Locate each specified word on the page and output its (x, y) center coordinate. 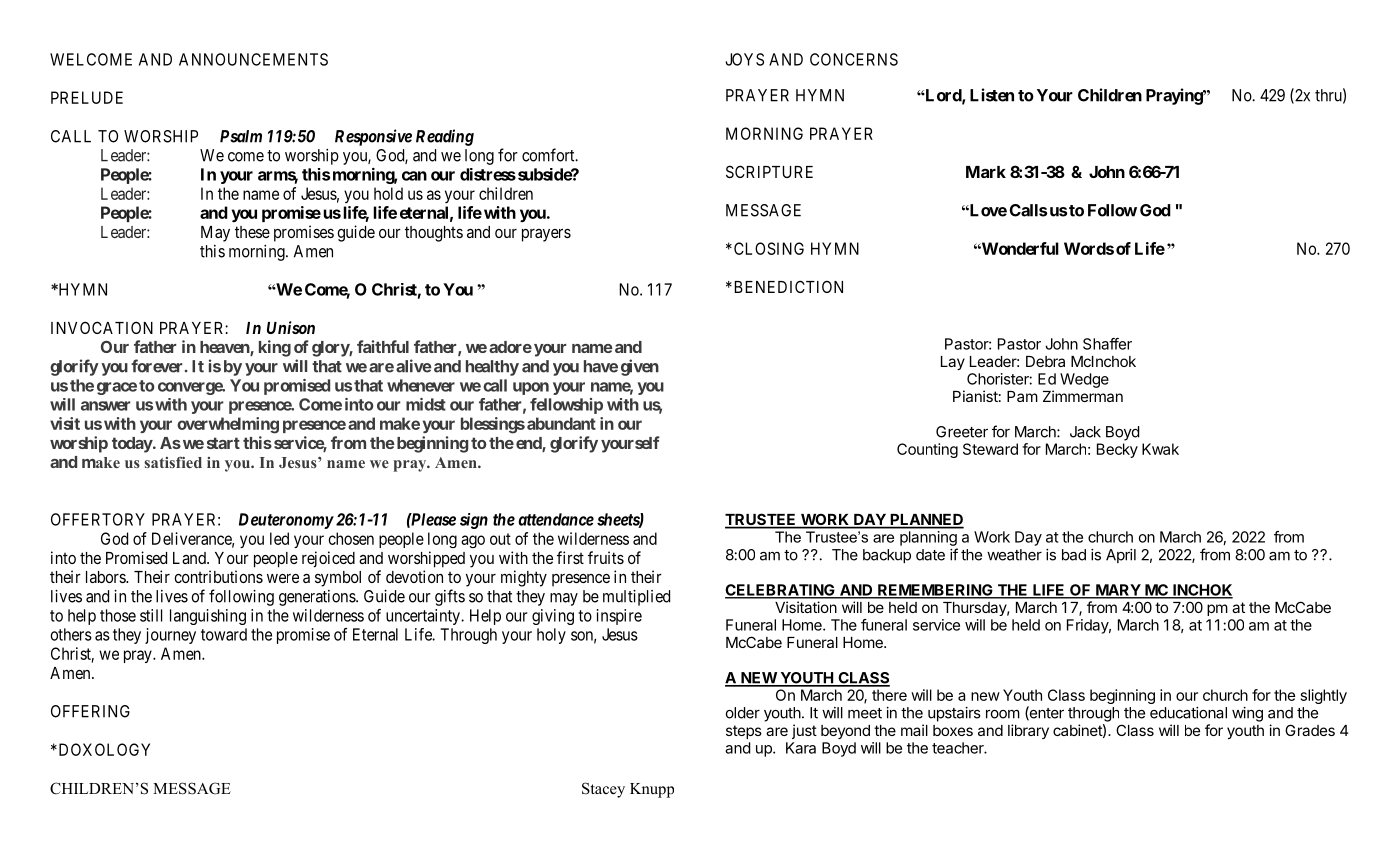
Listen (992, 95)
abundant (561, 423)
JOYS (744, 59)
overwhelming (228, 425)
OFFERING (90, 711)
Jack (1085, 432)
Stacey (603, 790)
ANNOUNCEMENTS (253, 59)
